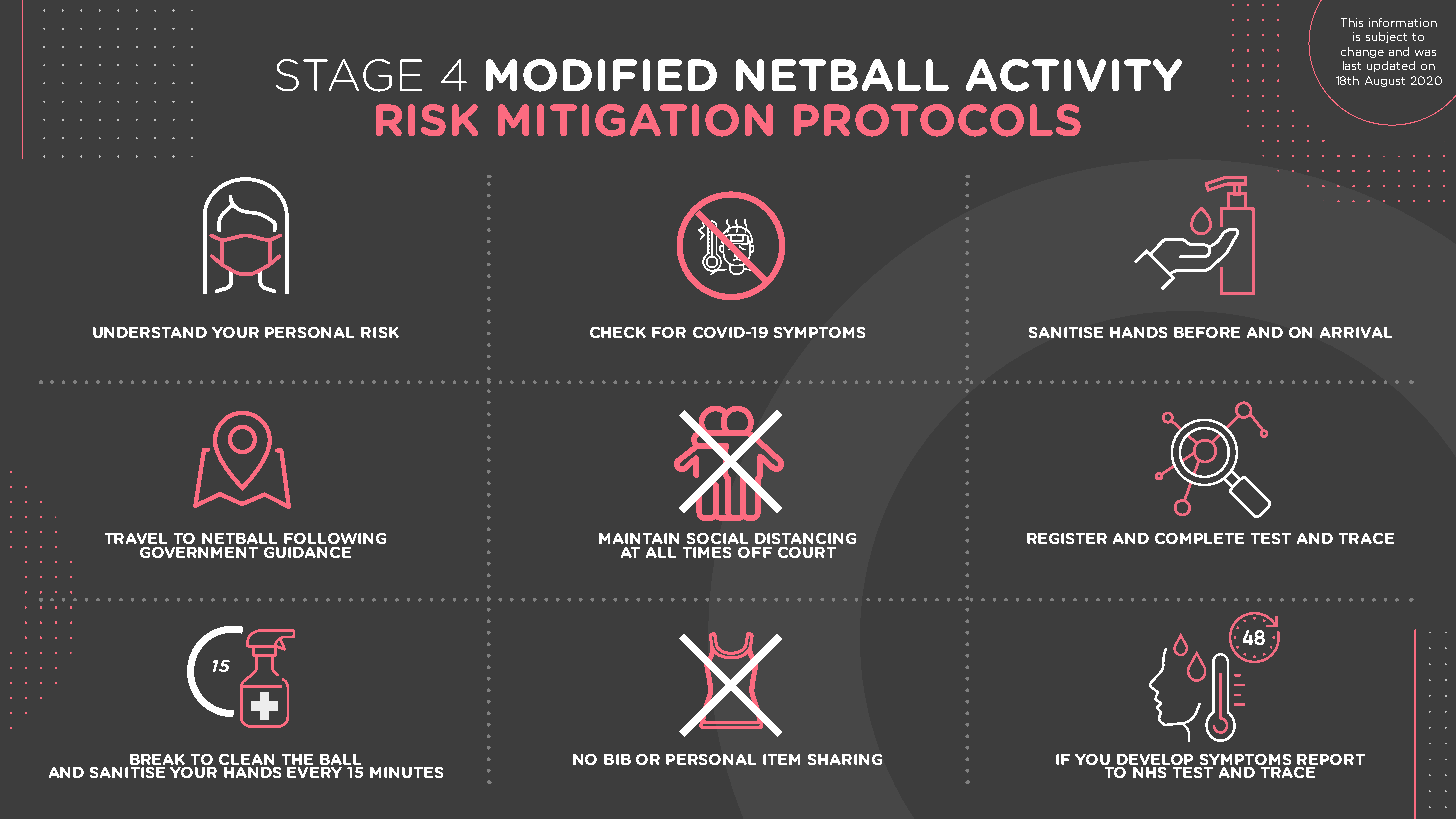  I want to click on ITEM, so click(781, 759).
